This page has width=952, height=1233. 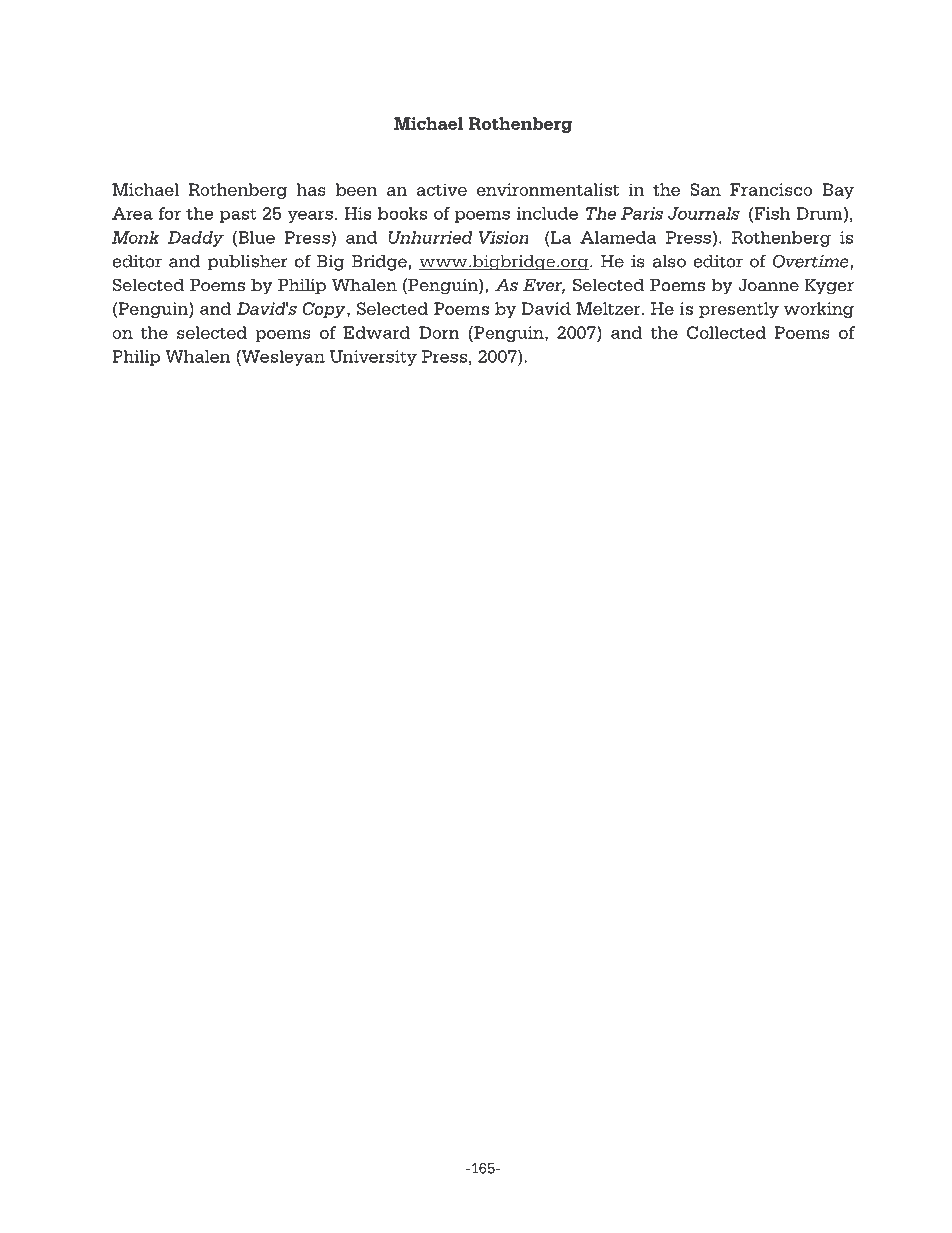 What do you see at coordinates (768, 285) in the page?
I see `Joanne` at bounding box center [768, 285].
